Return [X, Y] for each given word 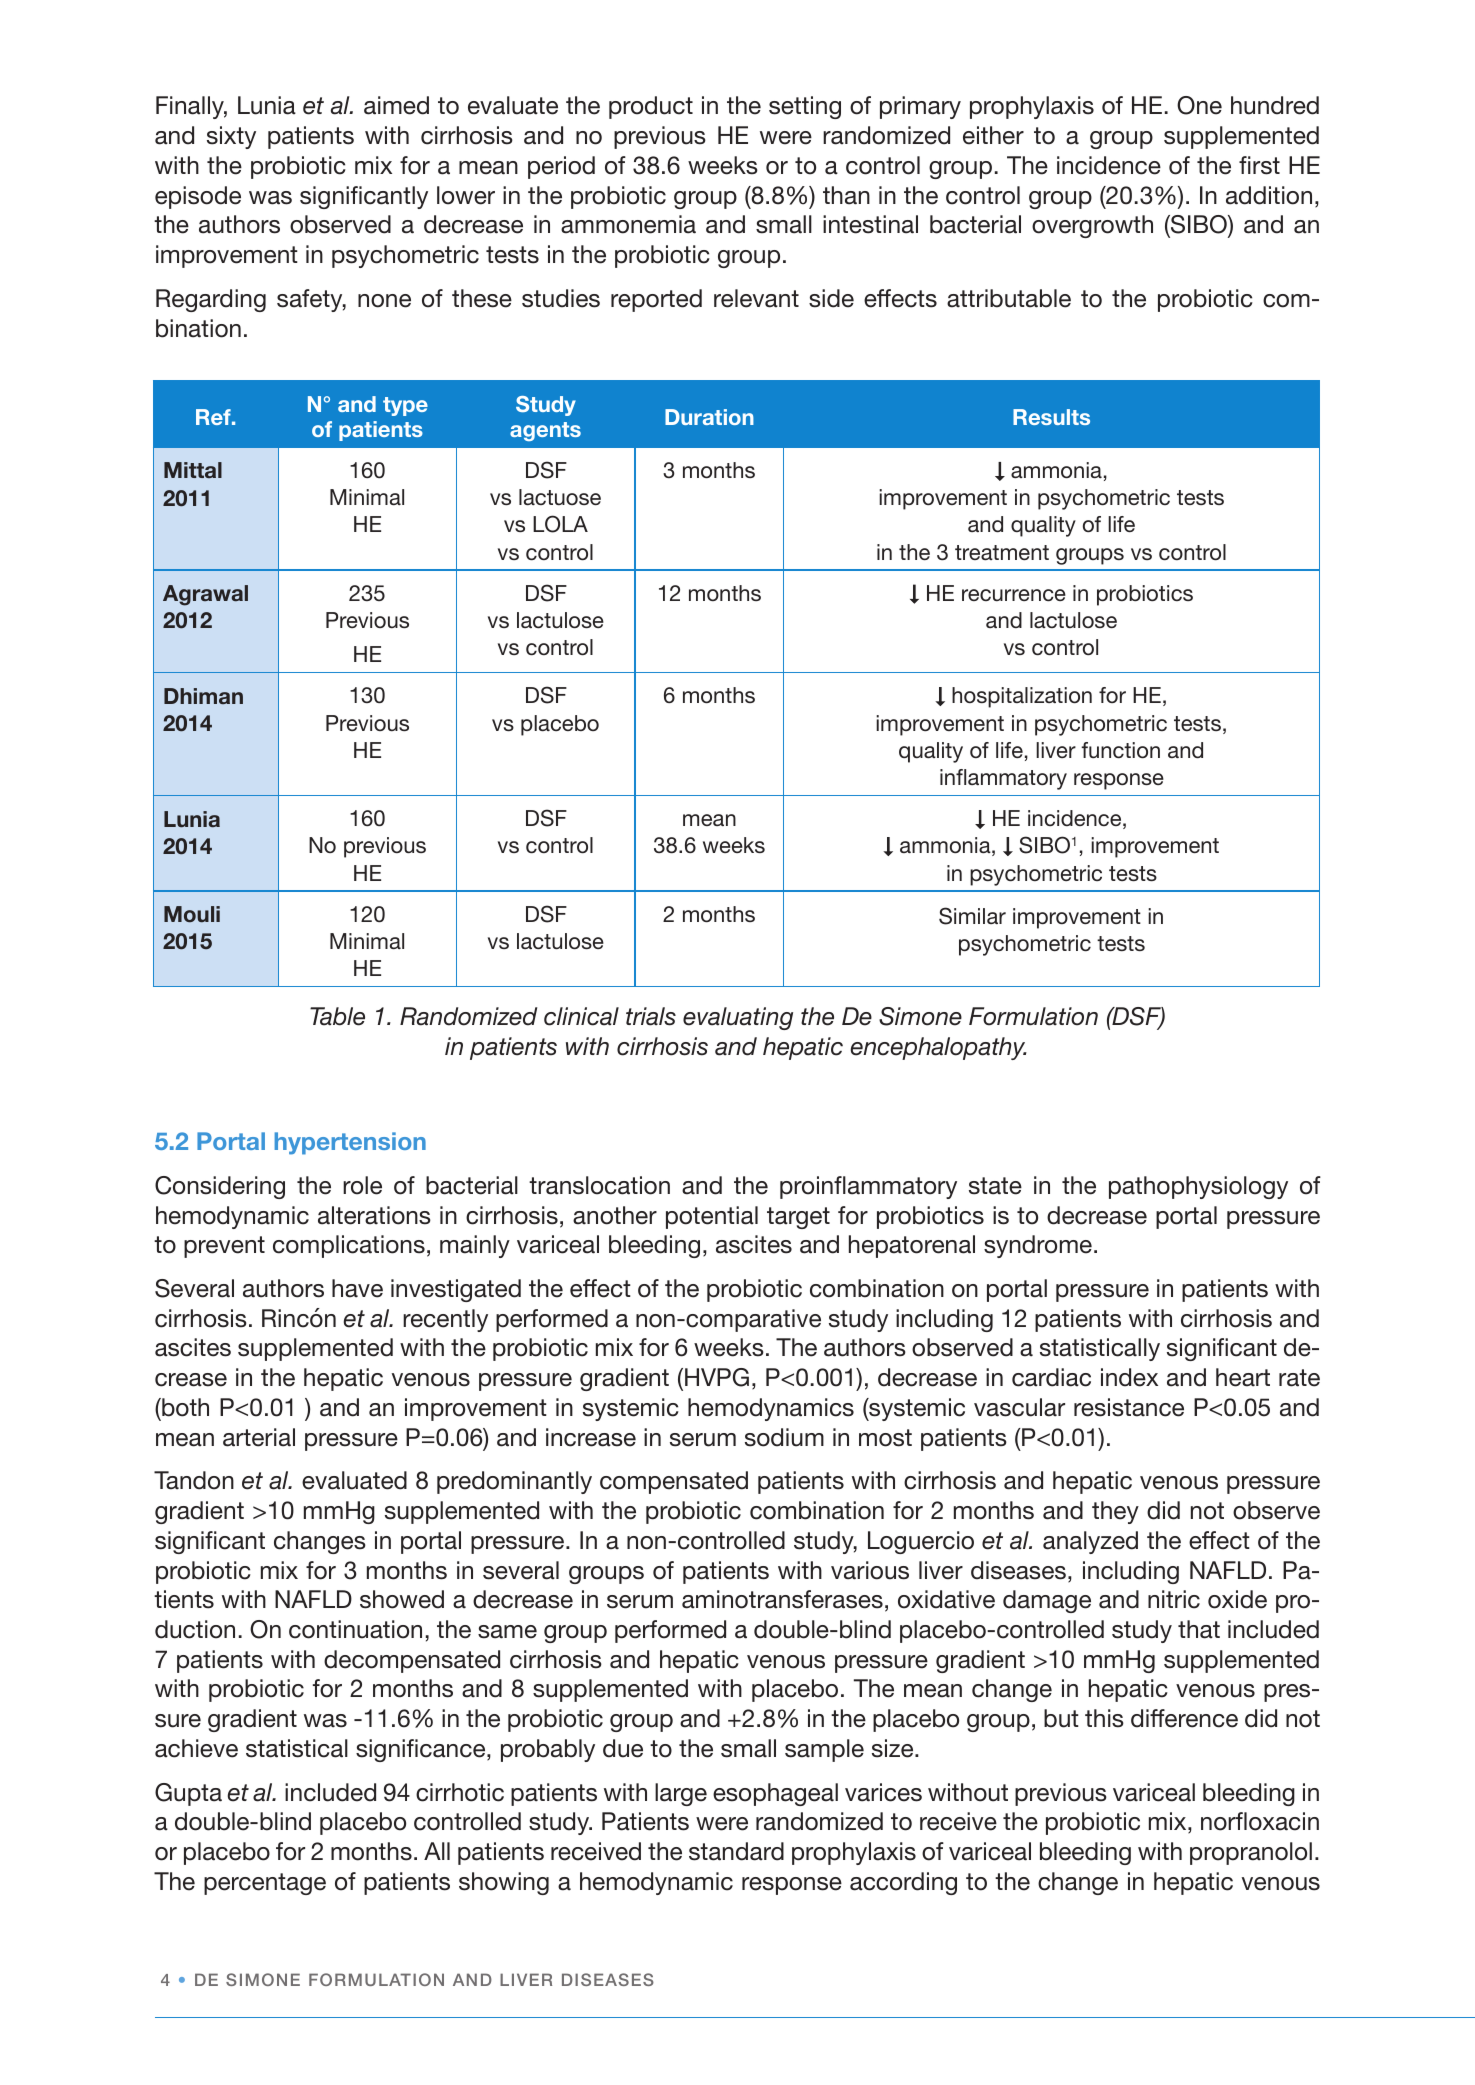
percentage [265, 1884]
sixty [231, 137]
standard [736, 1851]
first [1259, 165]
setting [805, 107]
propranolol [1251, 1853]
